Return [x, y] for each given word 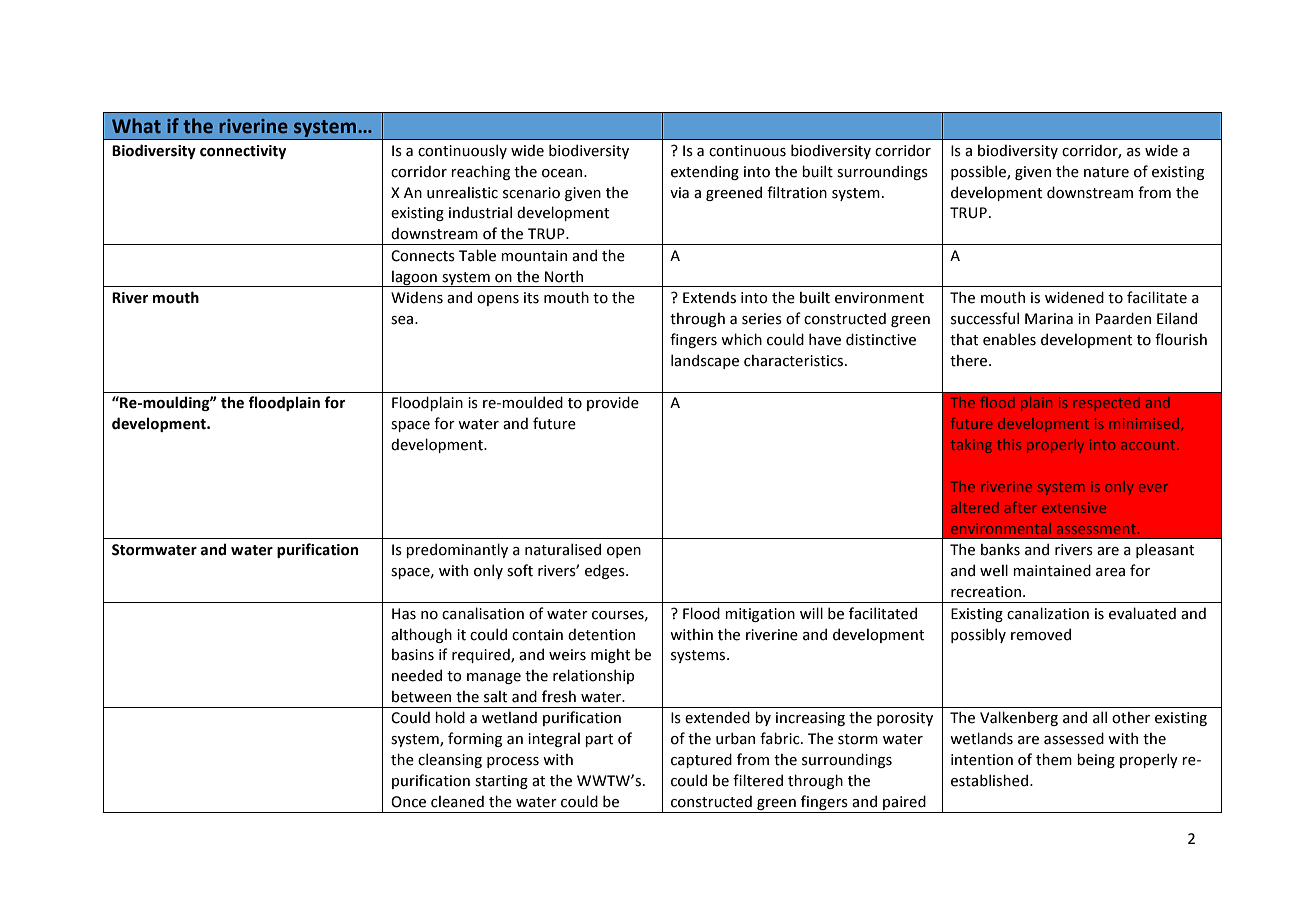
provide [613, 403]
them [1054, 759]
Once [408, 802]
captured [701, 760]
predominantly [457, 550]
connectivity [243, 152]
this [1009, 444]
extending [705, 172]
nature [1106, 172]
